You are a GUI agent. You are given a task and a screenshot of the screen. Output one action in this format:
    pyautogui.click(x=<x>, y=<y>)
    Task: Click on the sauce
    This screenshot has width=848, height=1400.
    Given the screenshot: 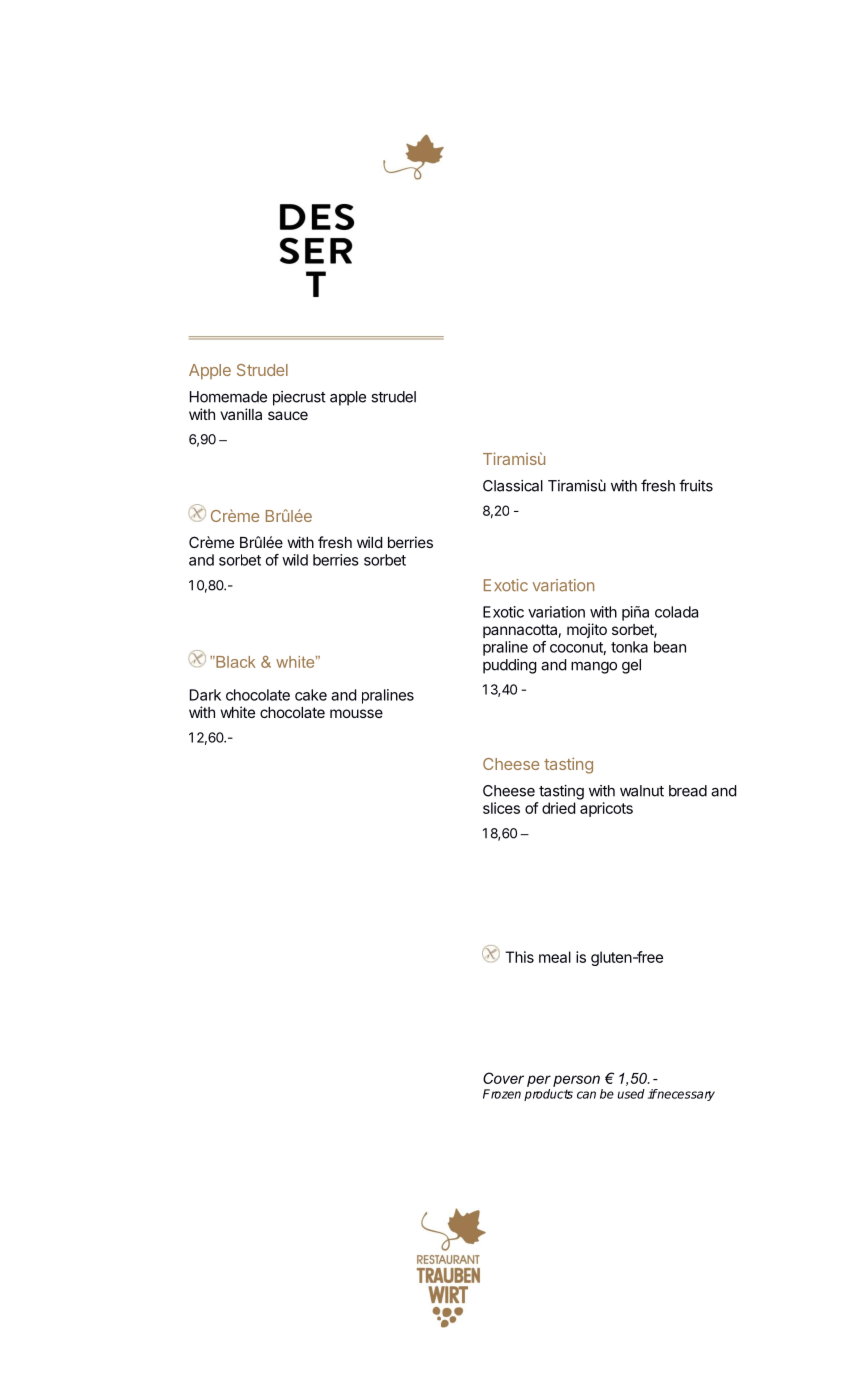 What is the action you would take?
    pyautogui.click(x=288, y=415)
